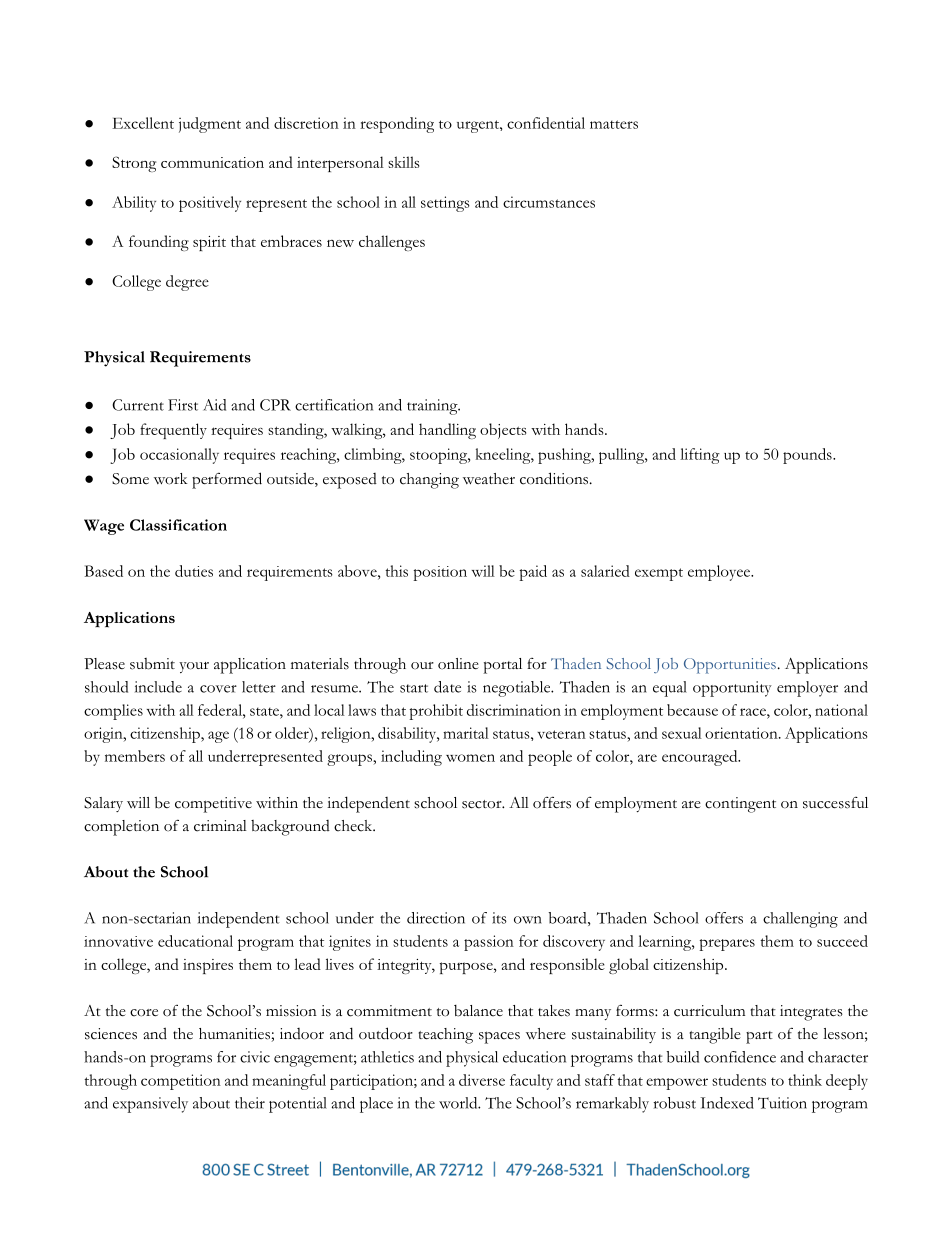 The image size is (952, 1233). I want to click on employee, so click(720, 573).
